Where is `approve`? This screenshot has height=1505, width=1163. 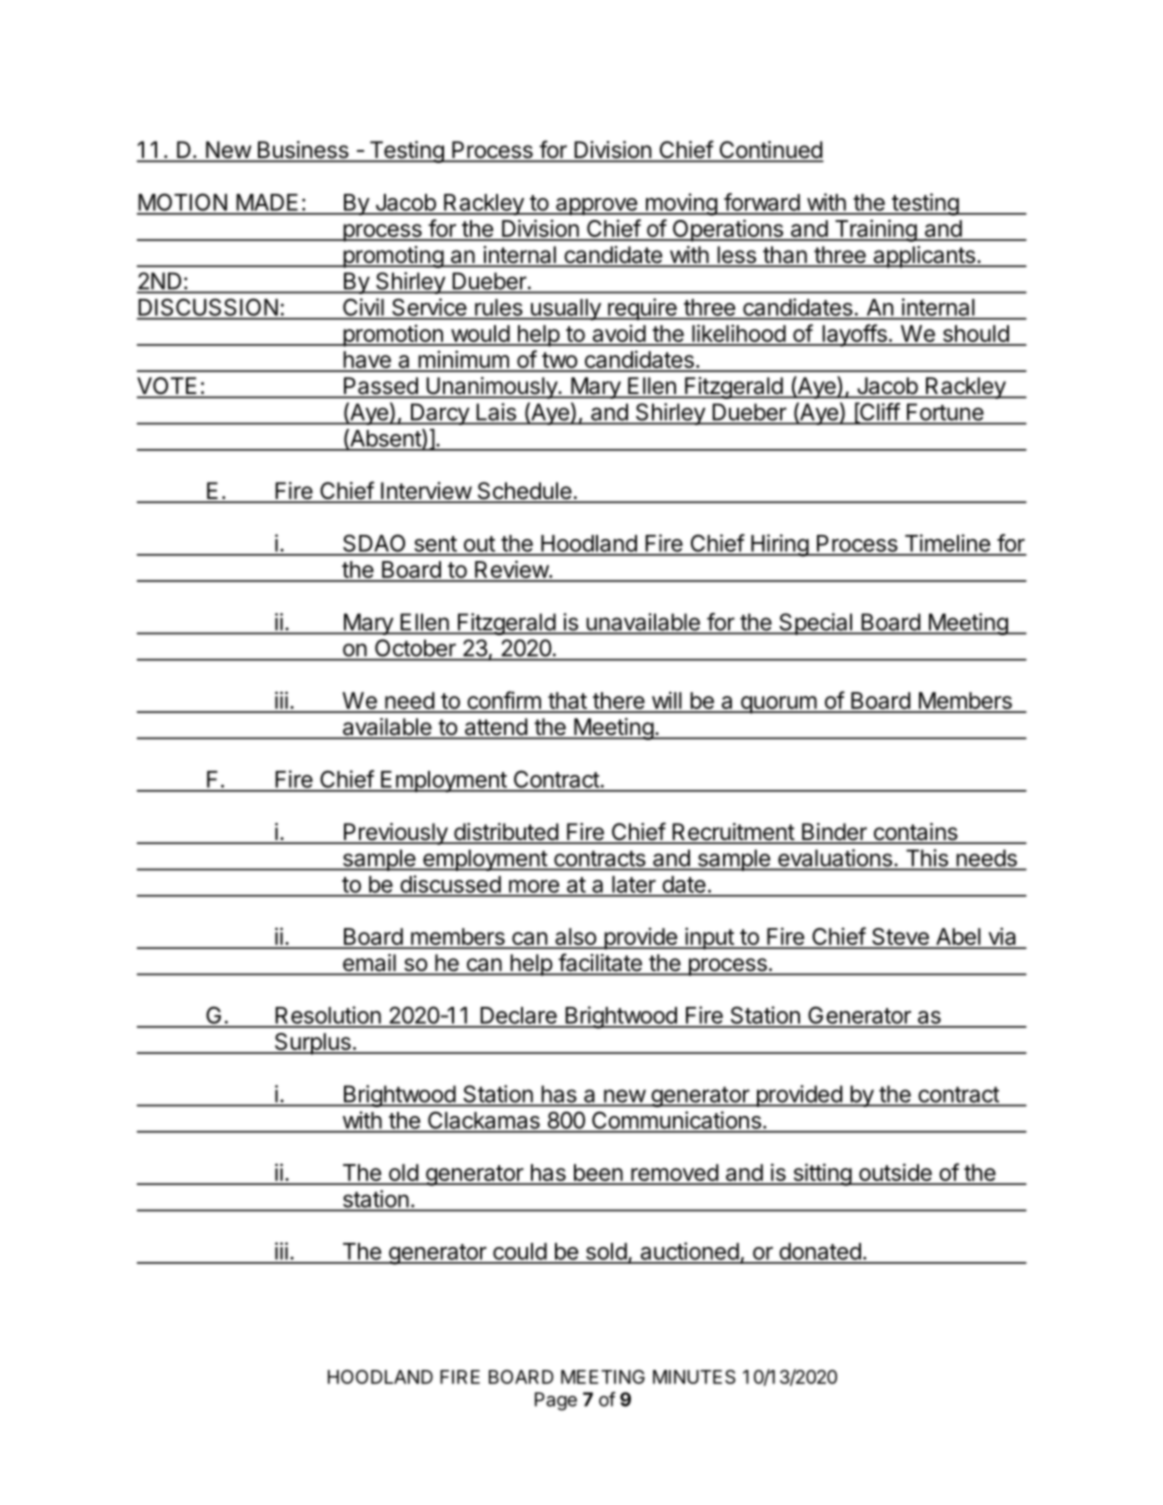
approve is located at coordinates (596, 206).
